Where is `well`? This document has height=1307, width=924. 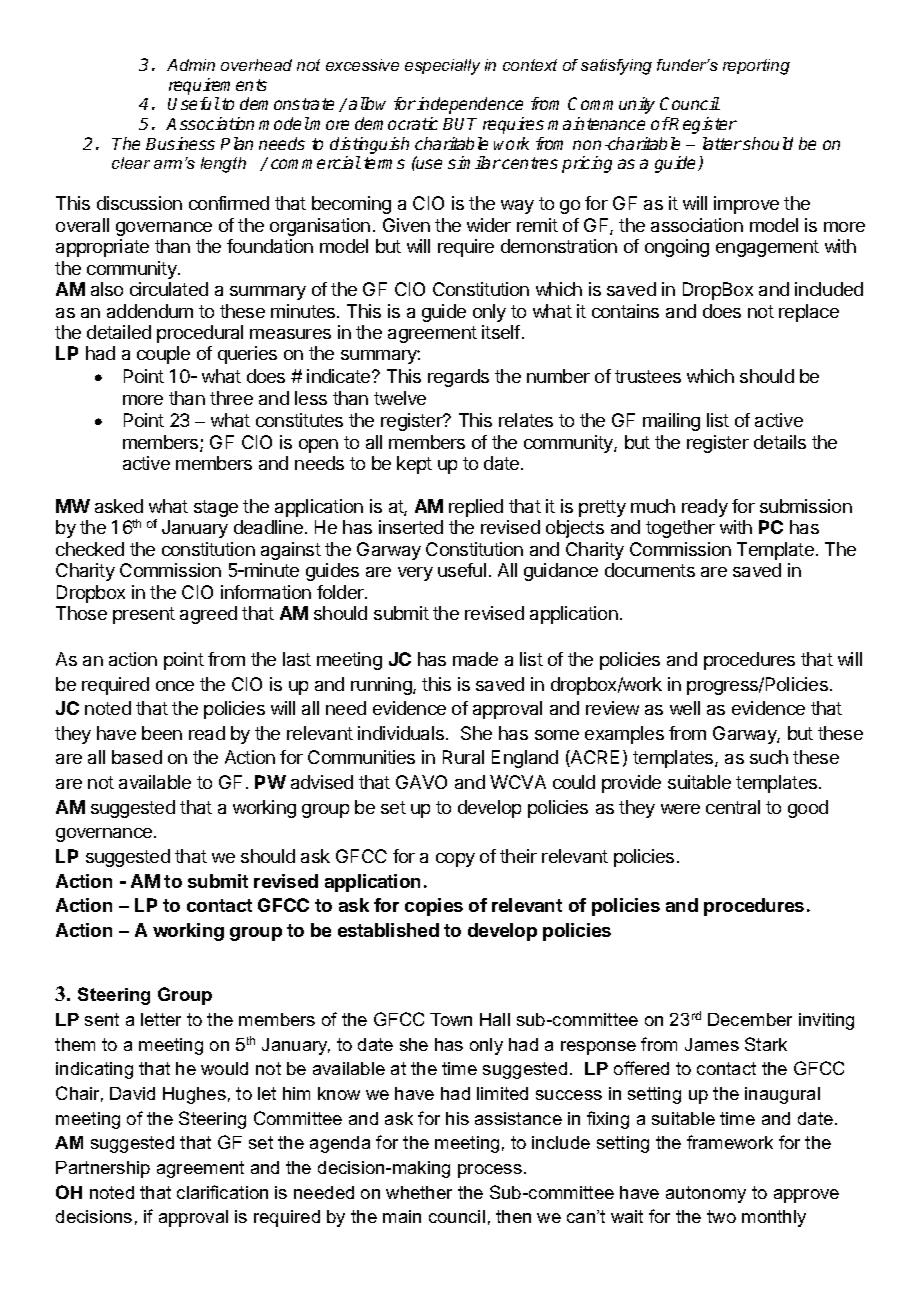 well is located at coordinates (685, 708).
